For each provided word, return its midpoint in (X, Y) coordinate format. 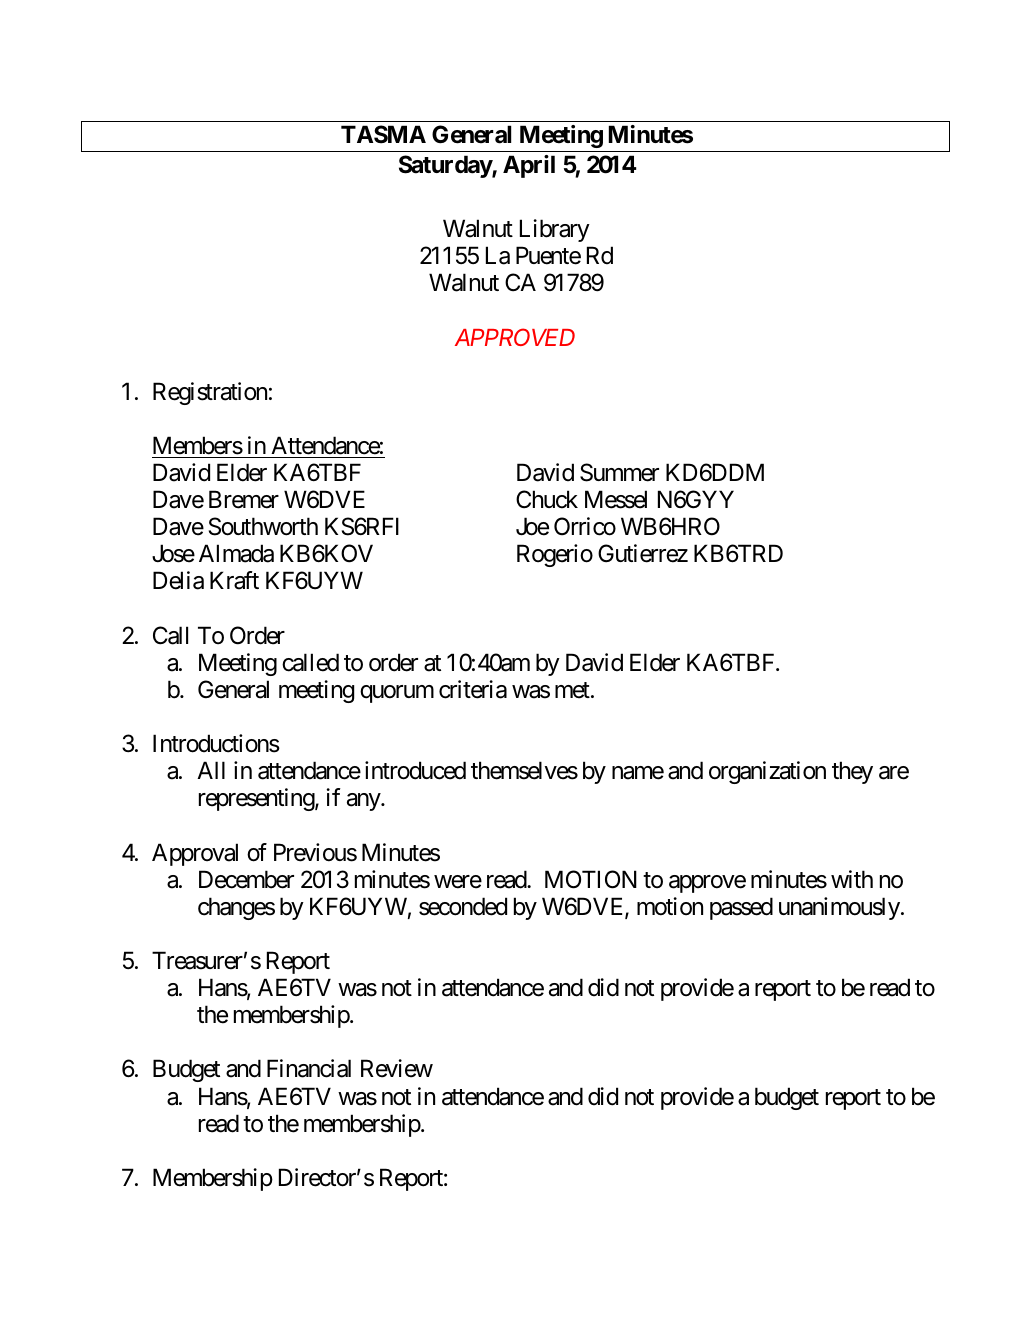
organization (767, 772)
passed (741, 908)
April (529, 166)
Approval (195, 854)
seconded (463, 906)
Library (555, 230)
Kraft (234, 580)
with (852, 879)
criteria (473, 689)
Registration (210, 393)
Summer (619, 472)
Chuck (547, 499)
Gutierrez (643, 553)
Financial (309, 1068)
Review (397, 1068)
